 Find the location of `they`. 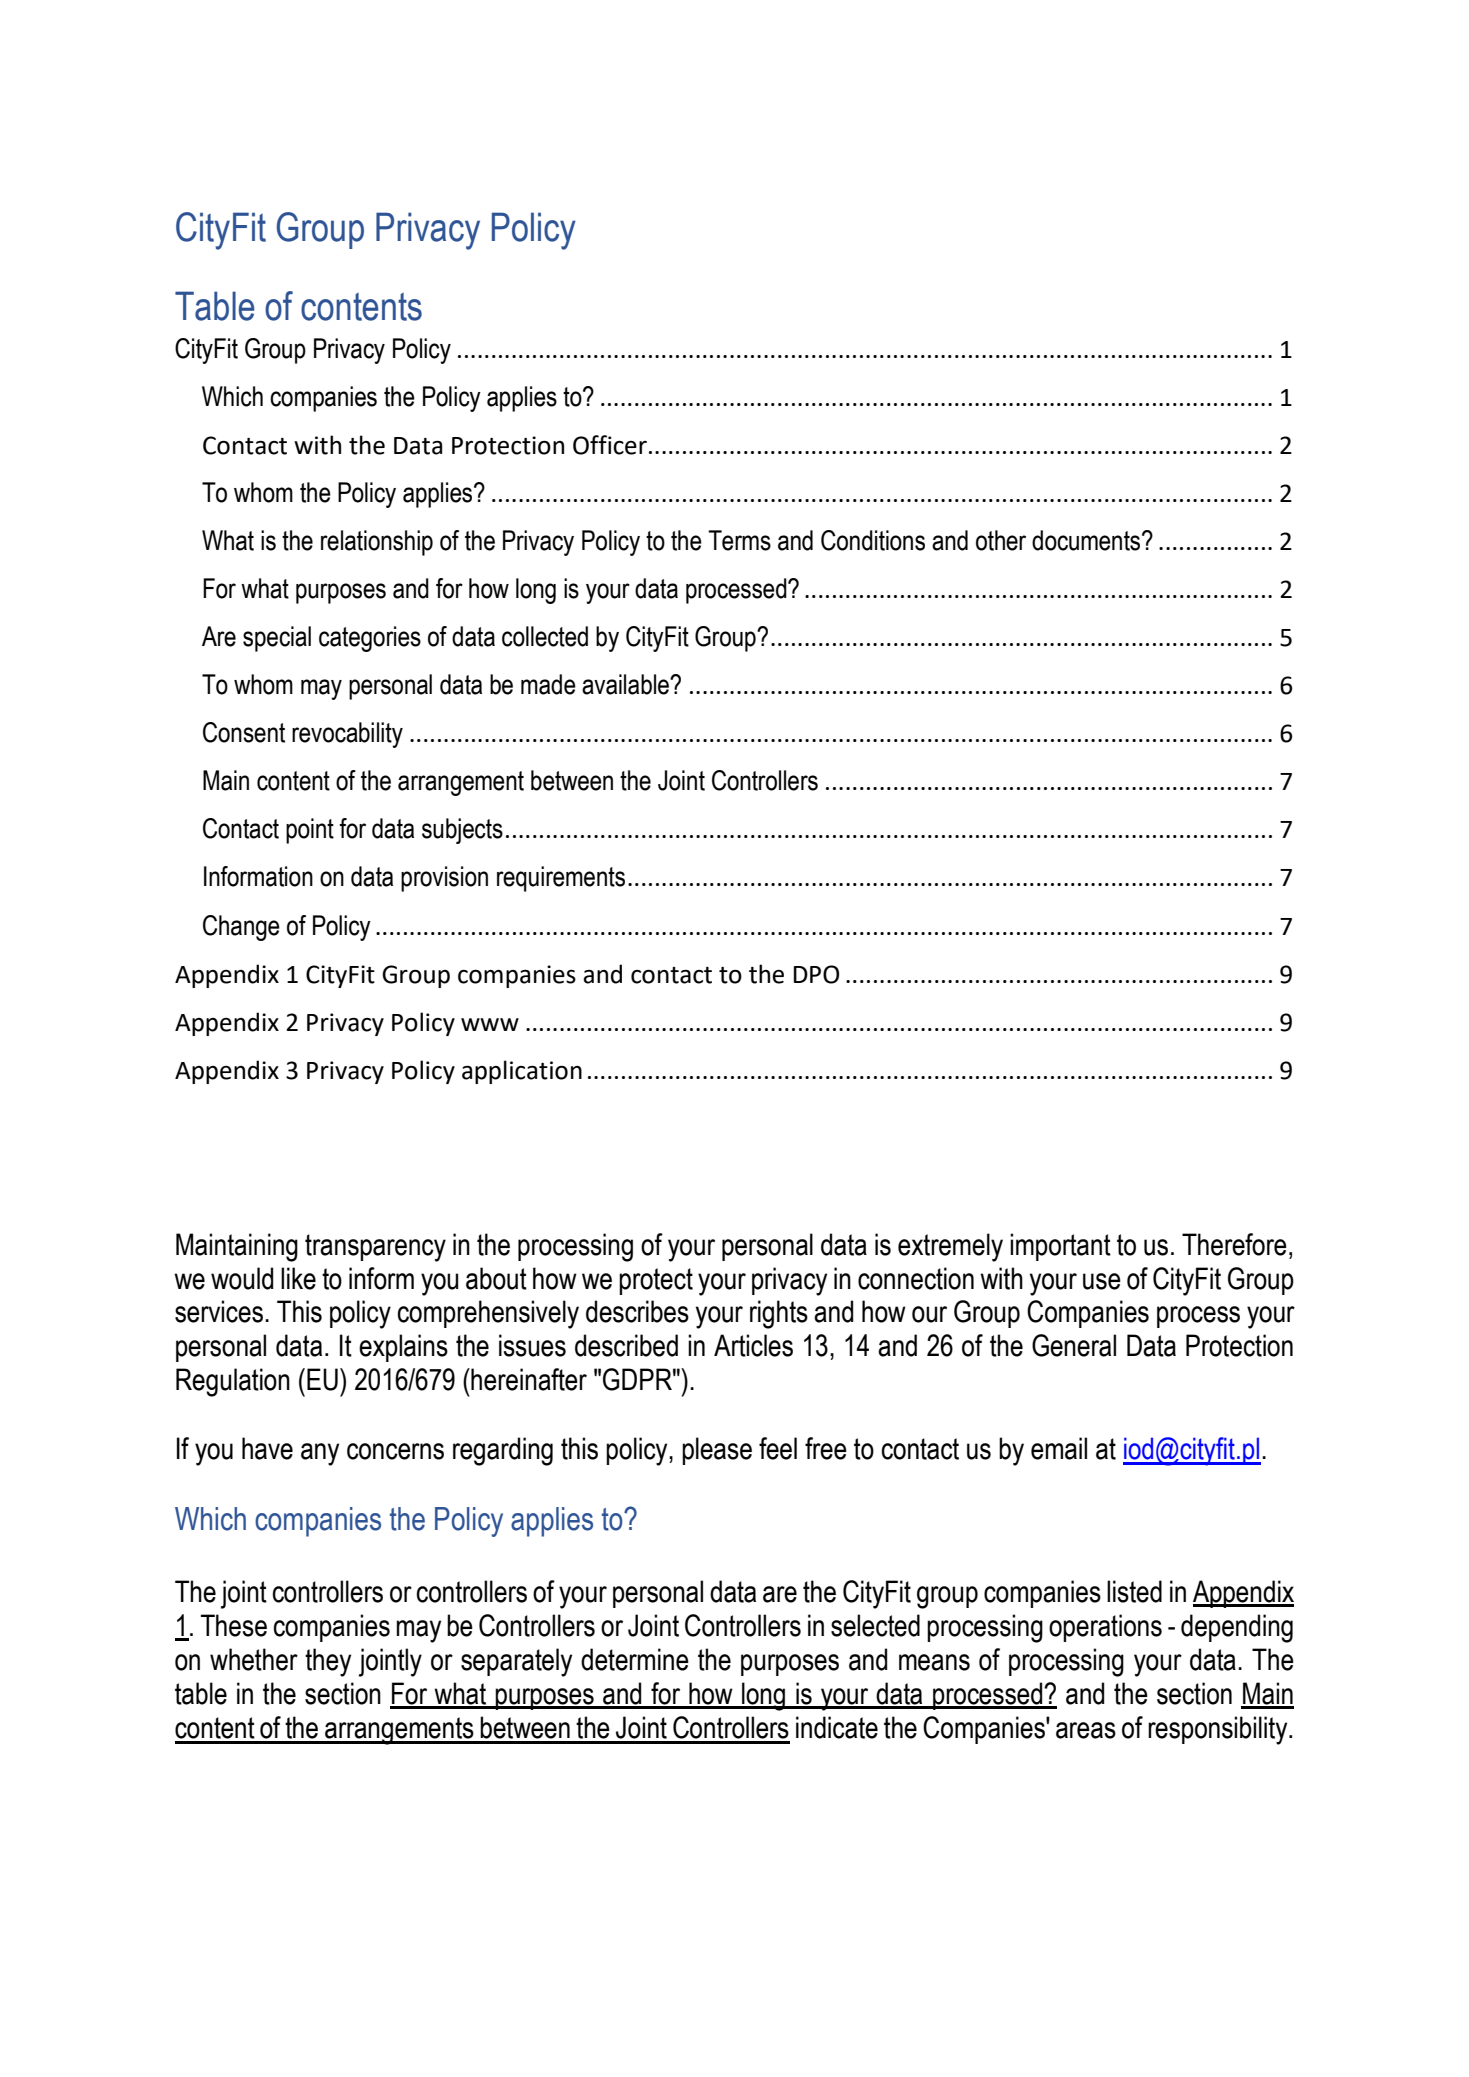

they is located at coordinates (328, 1662).
